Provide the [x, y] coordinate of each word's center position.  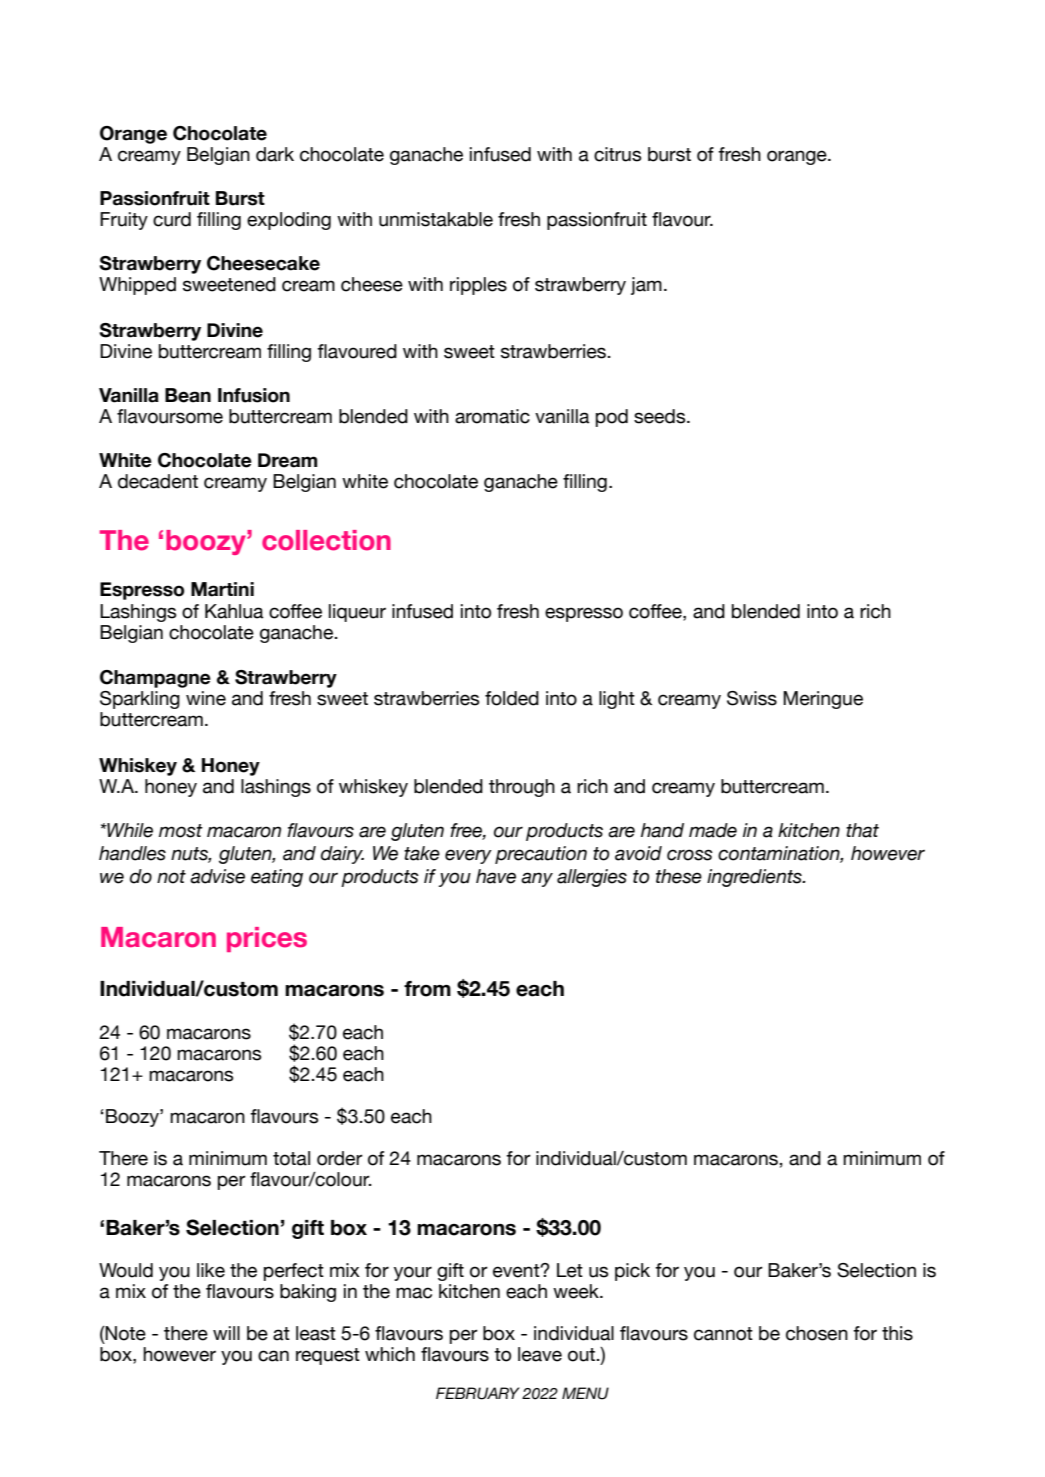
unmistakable [436, 219]
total [291, 1158]
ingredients [755, 878]
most [181, 831]
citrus [617, 154]
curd [172, 219]
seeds [661, 416]
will [226, 1333]
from [427, 989]
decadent [158, 481]
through [522, 788]
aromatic [492, 416]
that [862, 830]
